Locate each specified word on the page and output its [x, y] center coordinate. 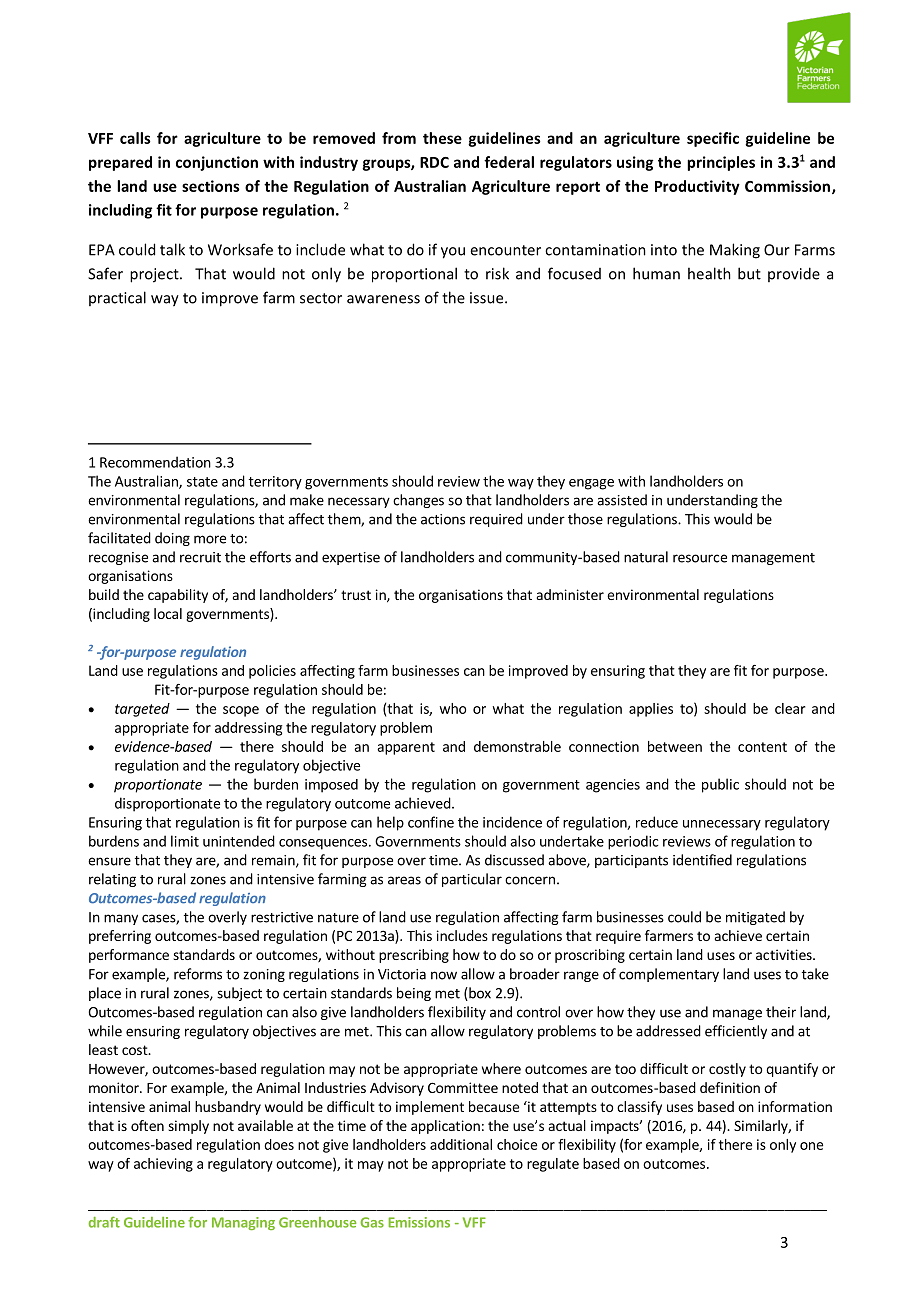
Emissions [419, 1222]
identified [702, 860]
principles [721, 163]
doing [172, 539]
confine [431, 822]
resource [700, 558]
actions [443, 519]
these [442, 138]
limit [185, 841]
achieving [163, 1165]
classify [639, 1108]
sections [211, 186]
